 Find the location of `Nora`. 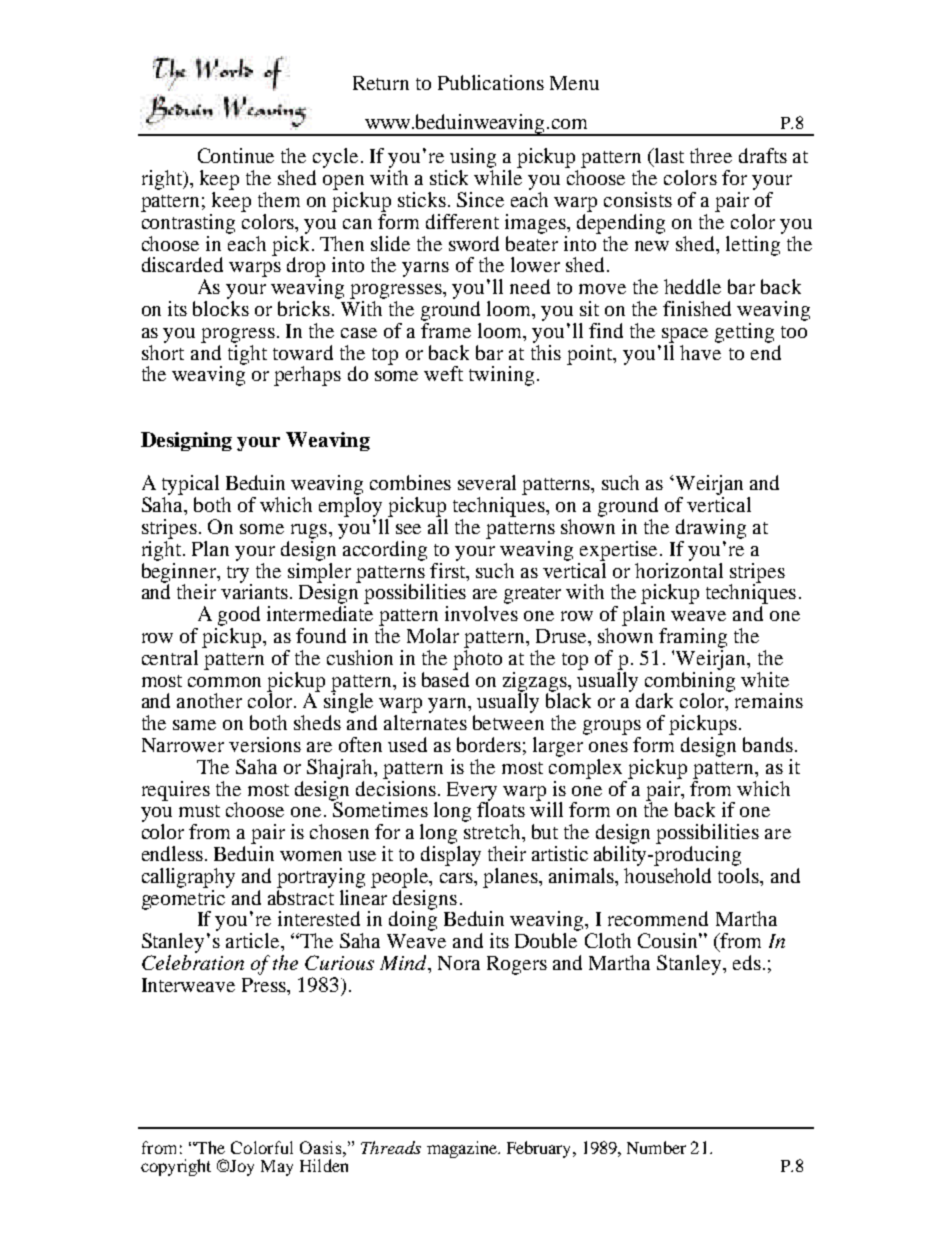

Nora is located at coordinates (459, 963).
